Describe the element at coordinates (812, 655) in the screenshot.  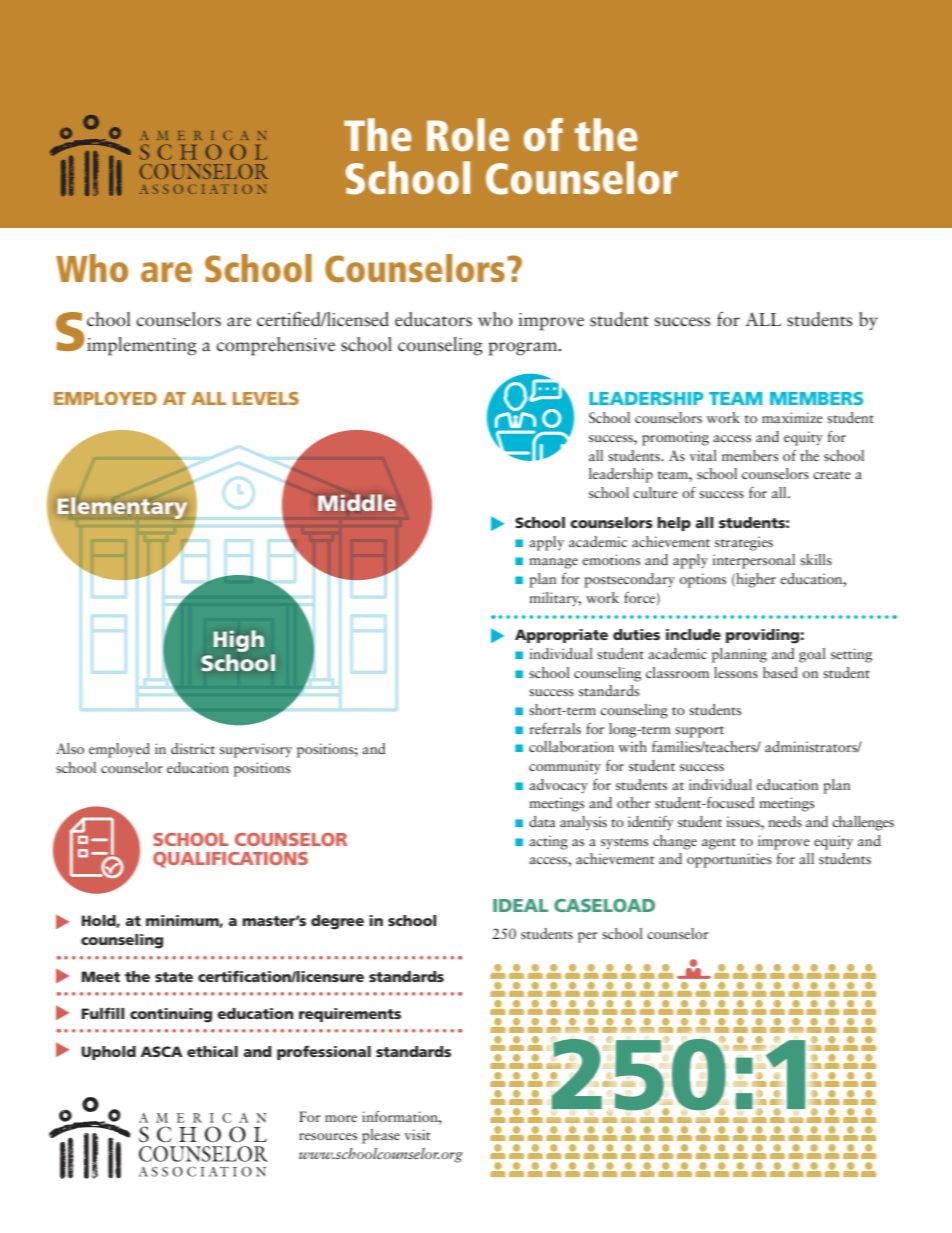
I see `goal` at that location.
